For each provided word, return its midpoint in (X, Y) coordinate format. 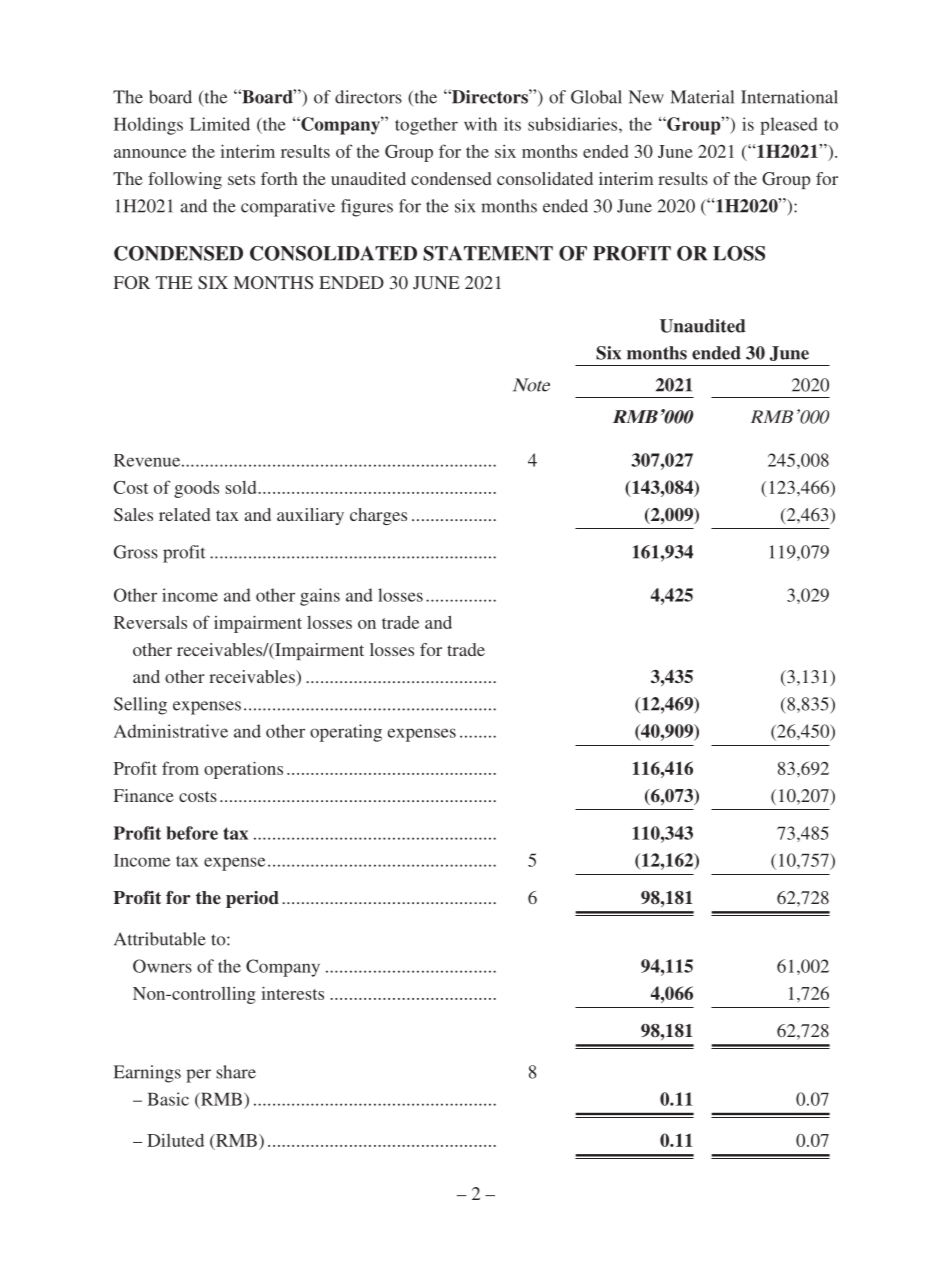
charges (378, 516)
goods (196, 489)
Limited (220, 124)
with (480, 124)
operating (346, 733)
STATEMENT (488, 253)
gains (320, 597)
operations (243, 770)
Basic (168, 1099)
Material (702, 97)
